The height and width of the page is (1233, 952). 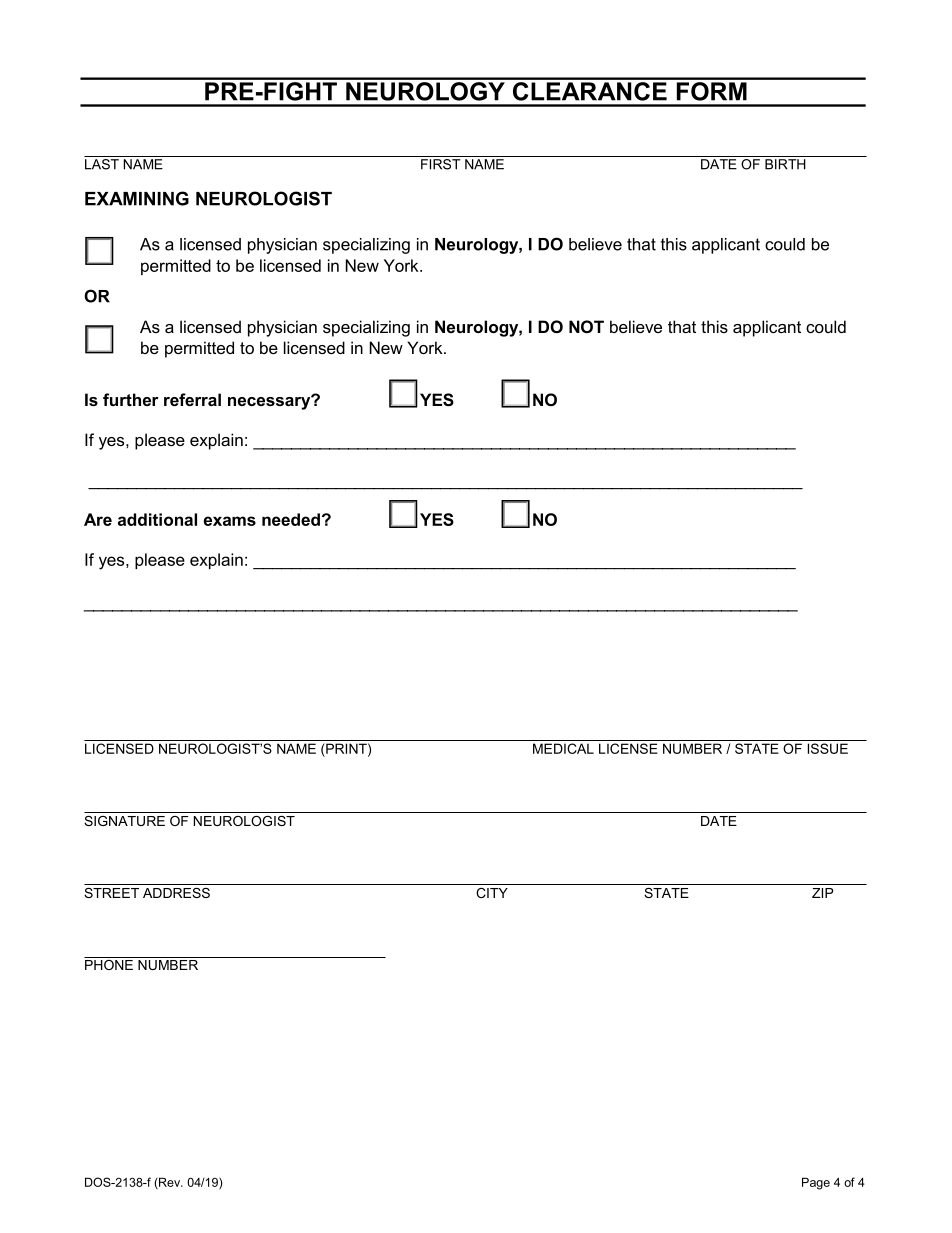 I want to click on EXAMINING, so click(x=137, y=198).
